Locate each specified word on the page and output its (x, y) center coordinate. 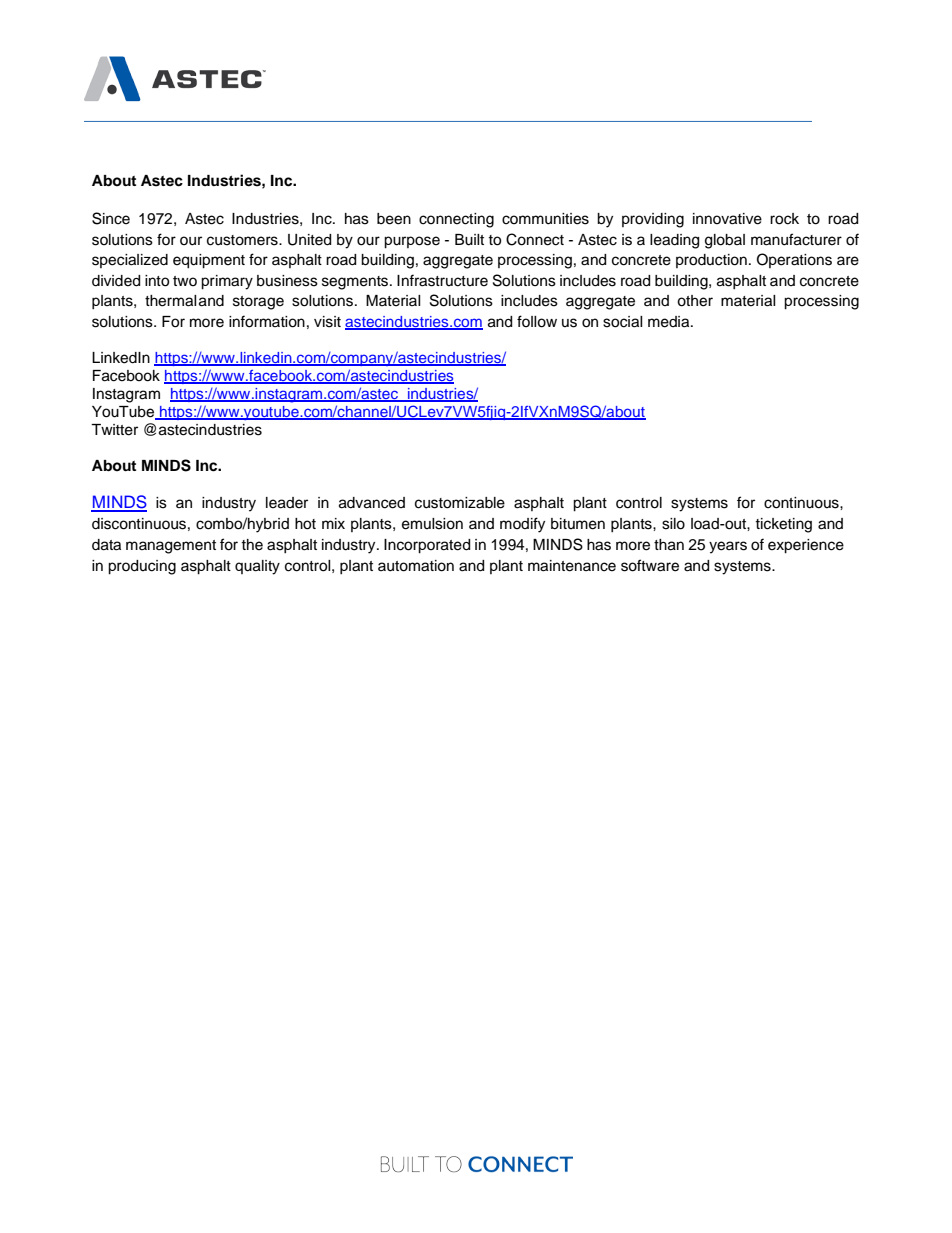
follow (537, 321)
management (171, 547)
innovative (727, 219)
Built (469, 240)
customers (243, 240)
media (670, 322)
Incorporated (427, 546)
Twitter (114, 430)
